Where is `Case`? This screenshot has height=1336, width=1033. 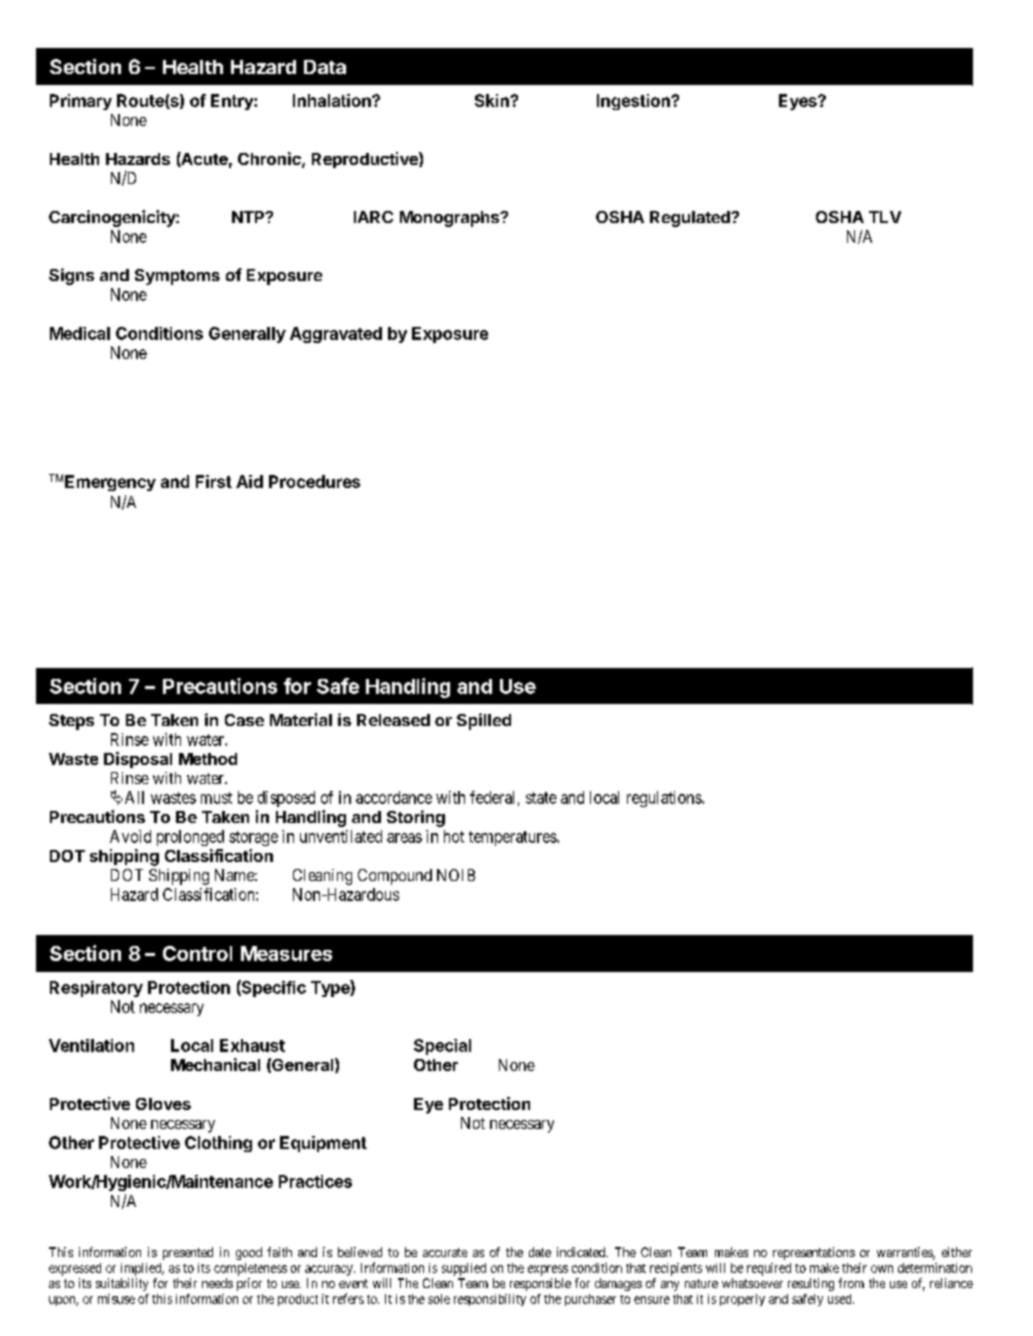
Case is located at coordinates (244, 720).
